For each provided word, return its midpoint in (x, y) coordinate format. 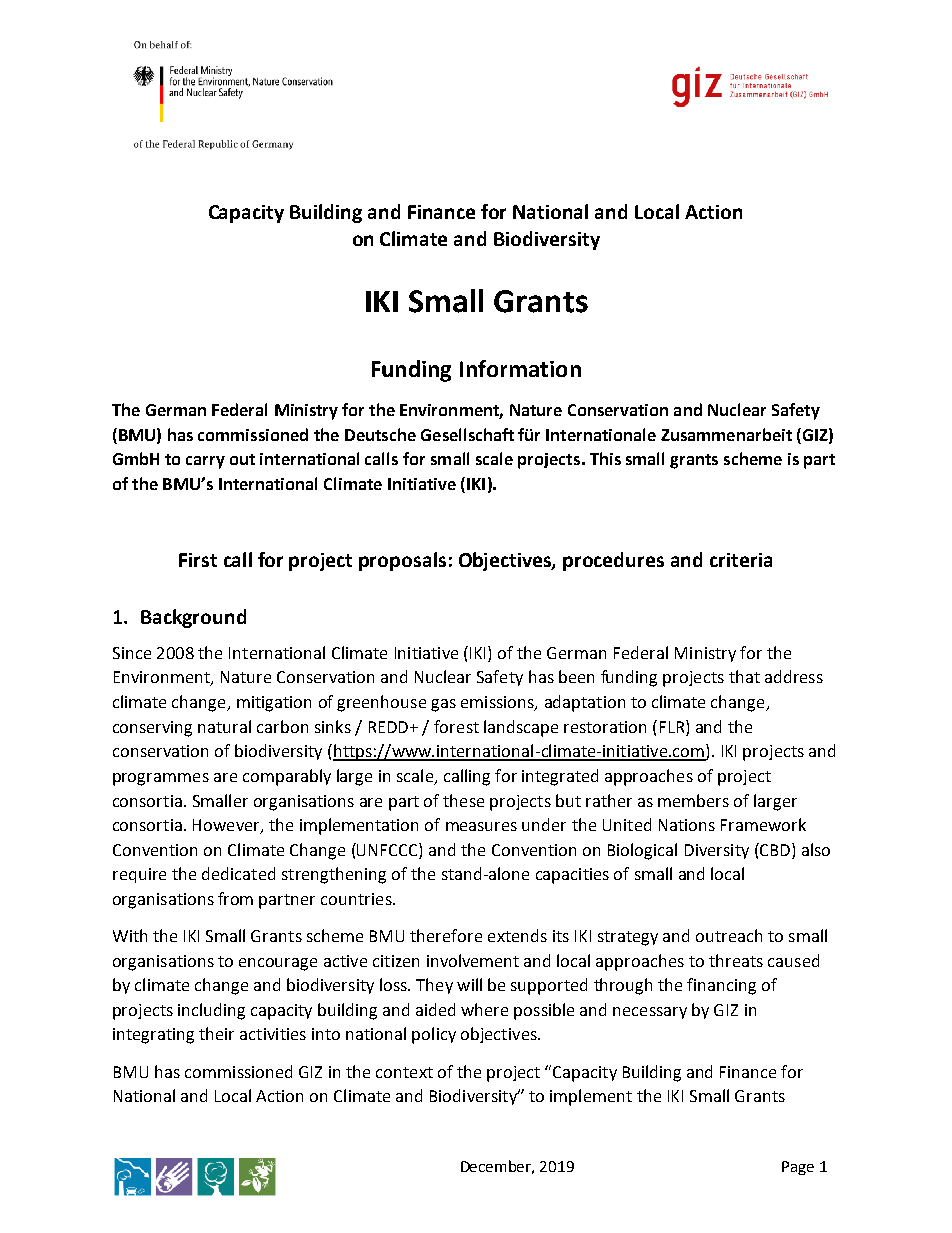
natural (224, 726)
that (744, 676)
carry (205, 462)
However (227, 826)
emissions (498, 703)
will (469, 984)
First (198, 560)
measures (481, 826)
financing (721, 986)
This (605, 458)
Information (520, 368)
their (216, 1033)
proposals (402, 561)
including (211, 1011)
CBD (775, 849)
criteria (741, 560)
